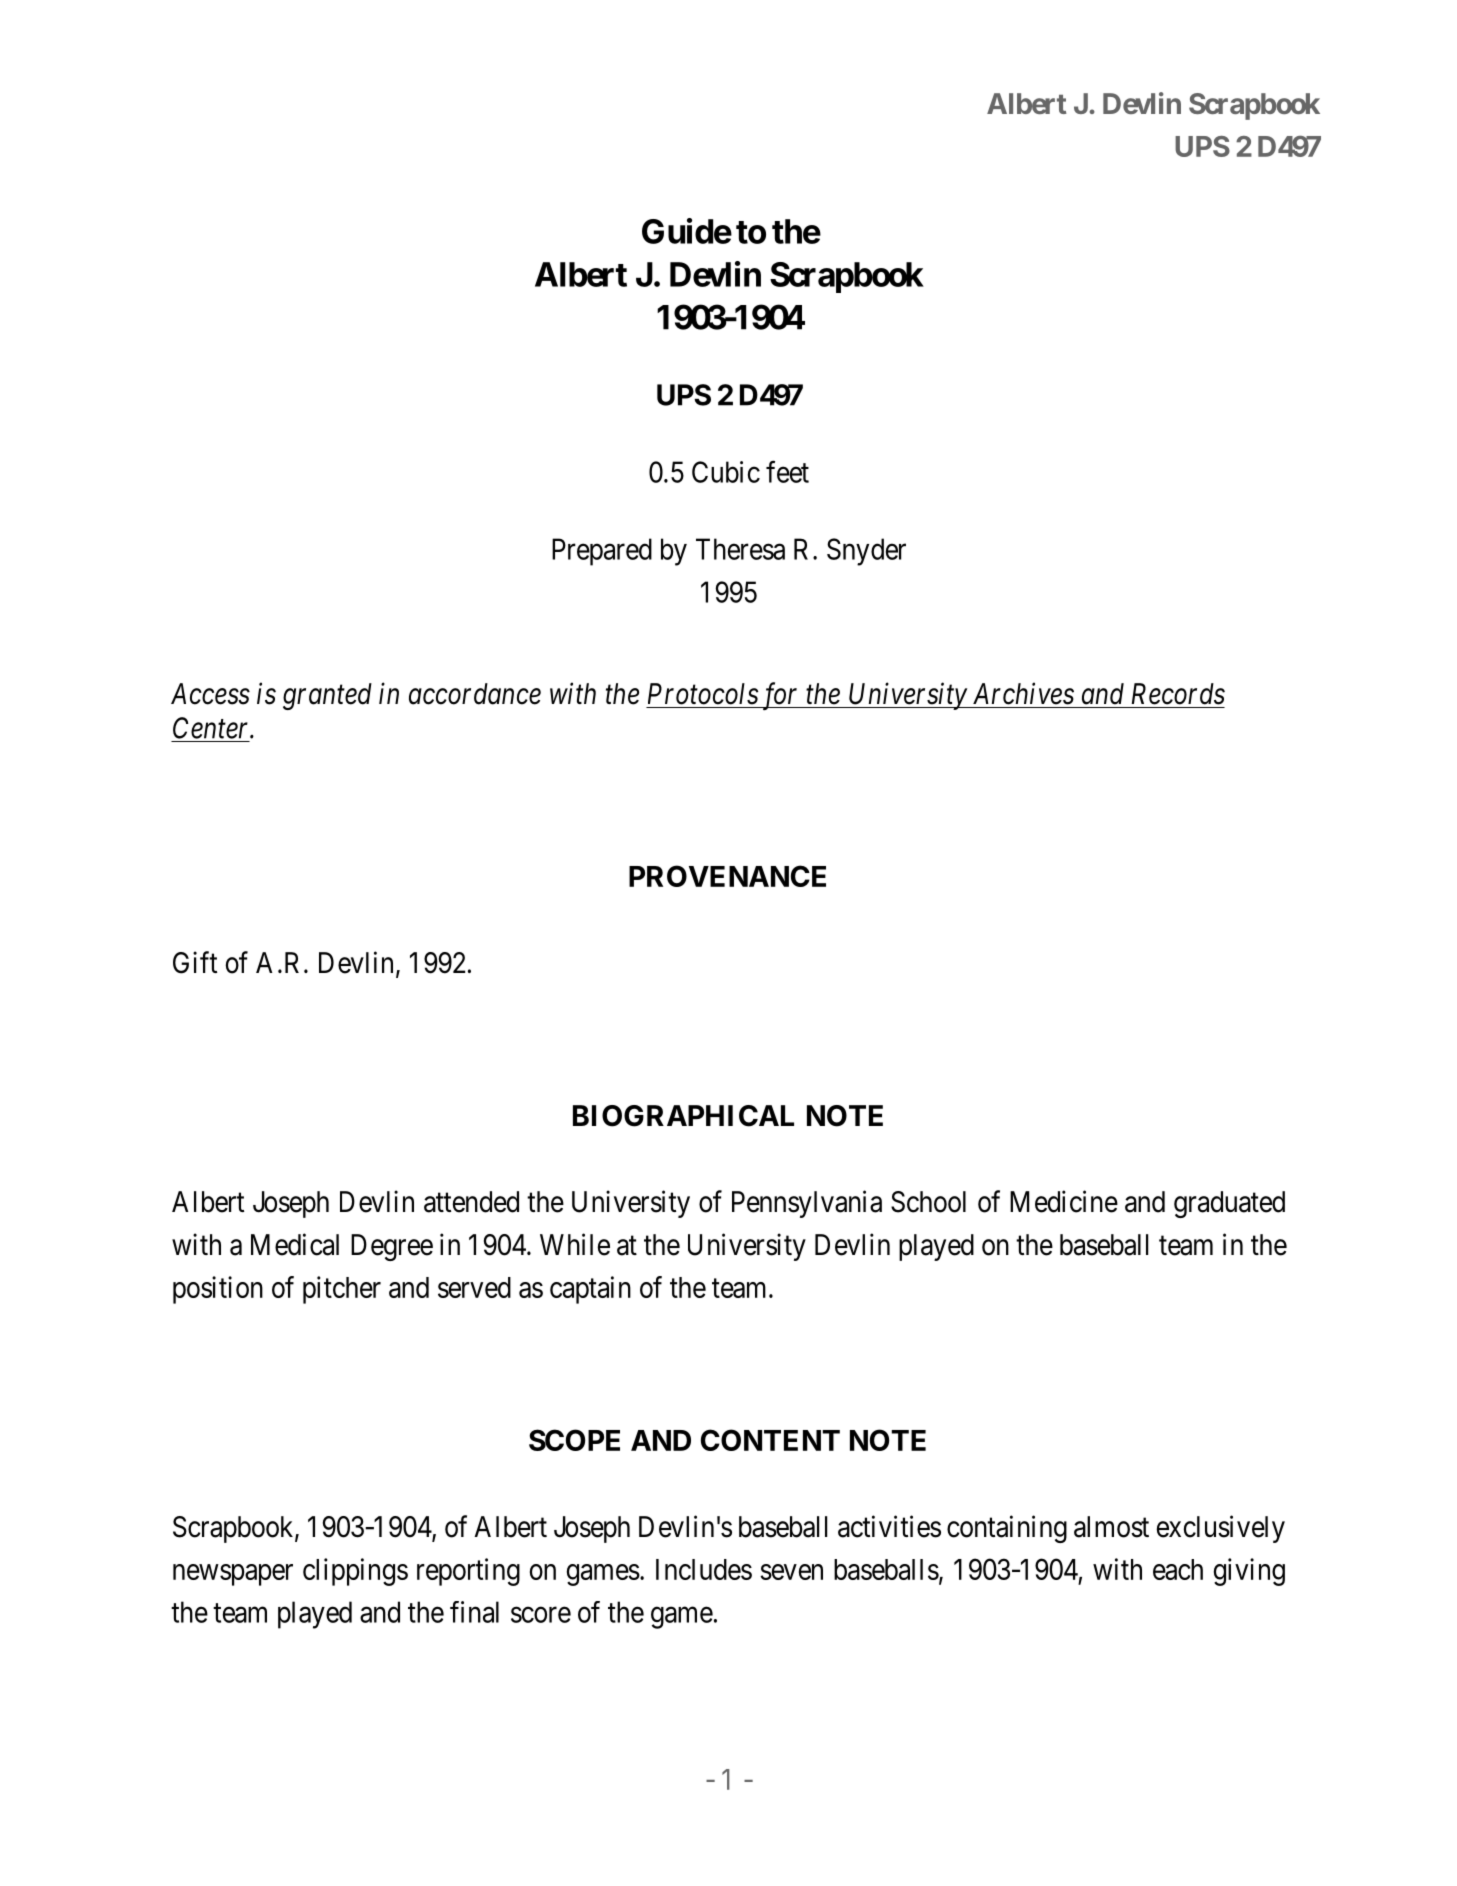 This screenshot has height=1886, width=1457. I want to click on Snyder, so click(866, 552).
